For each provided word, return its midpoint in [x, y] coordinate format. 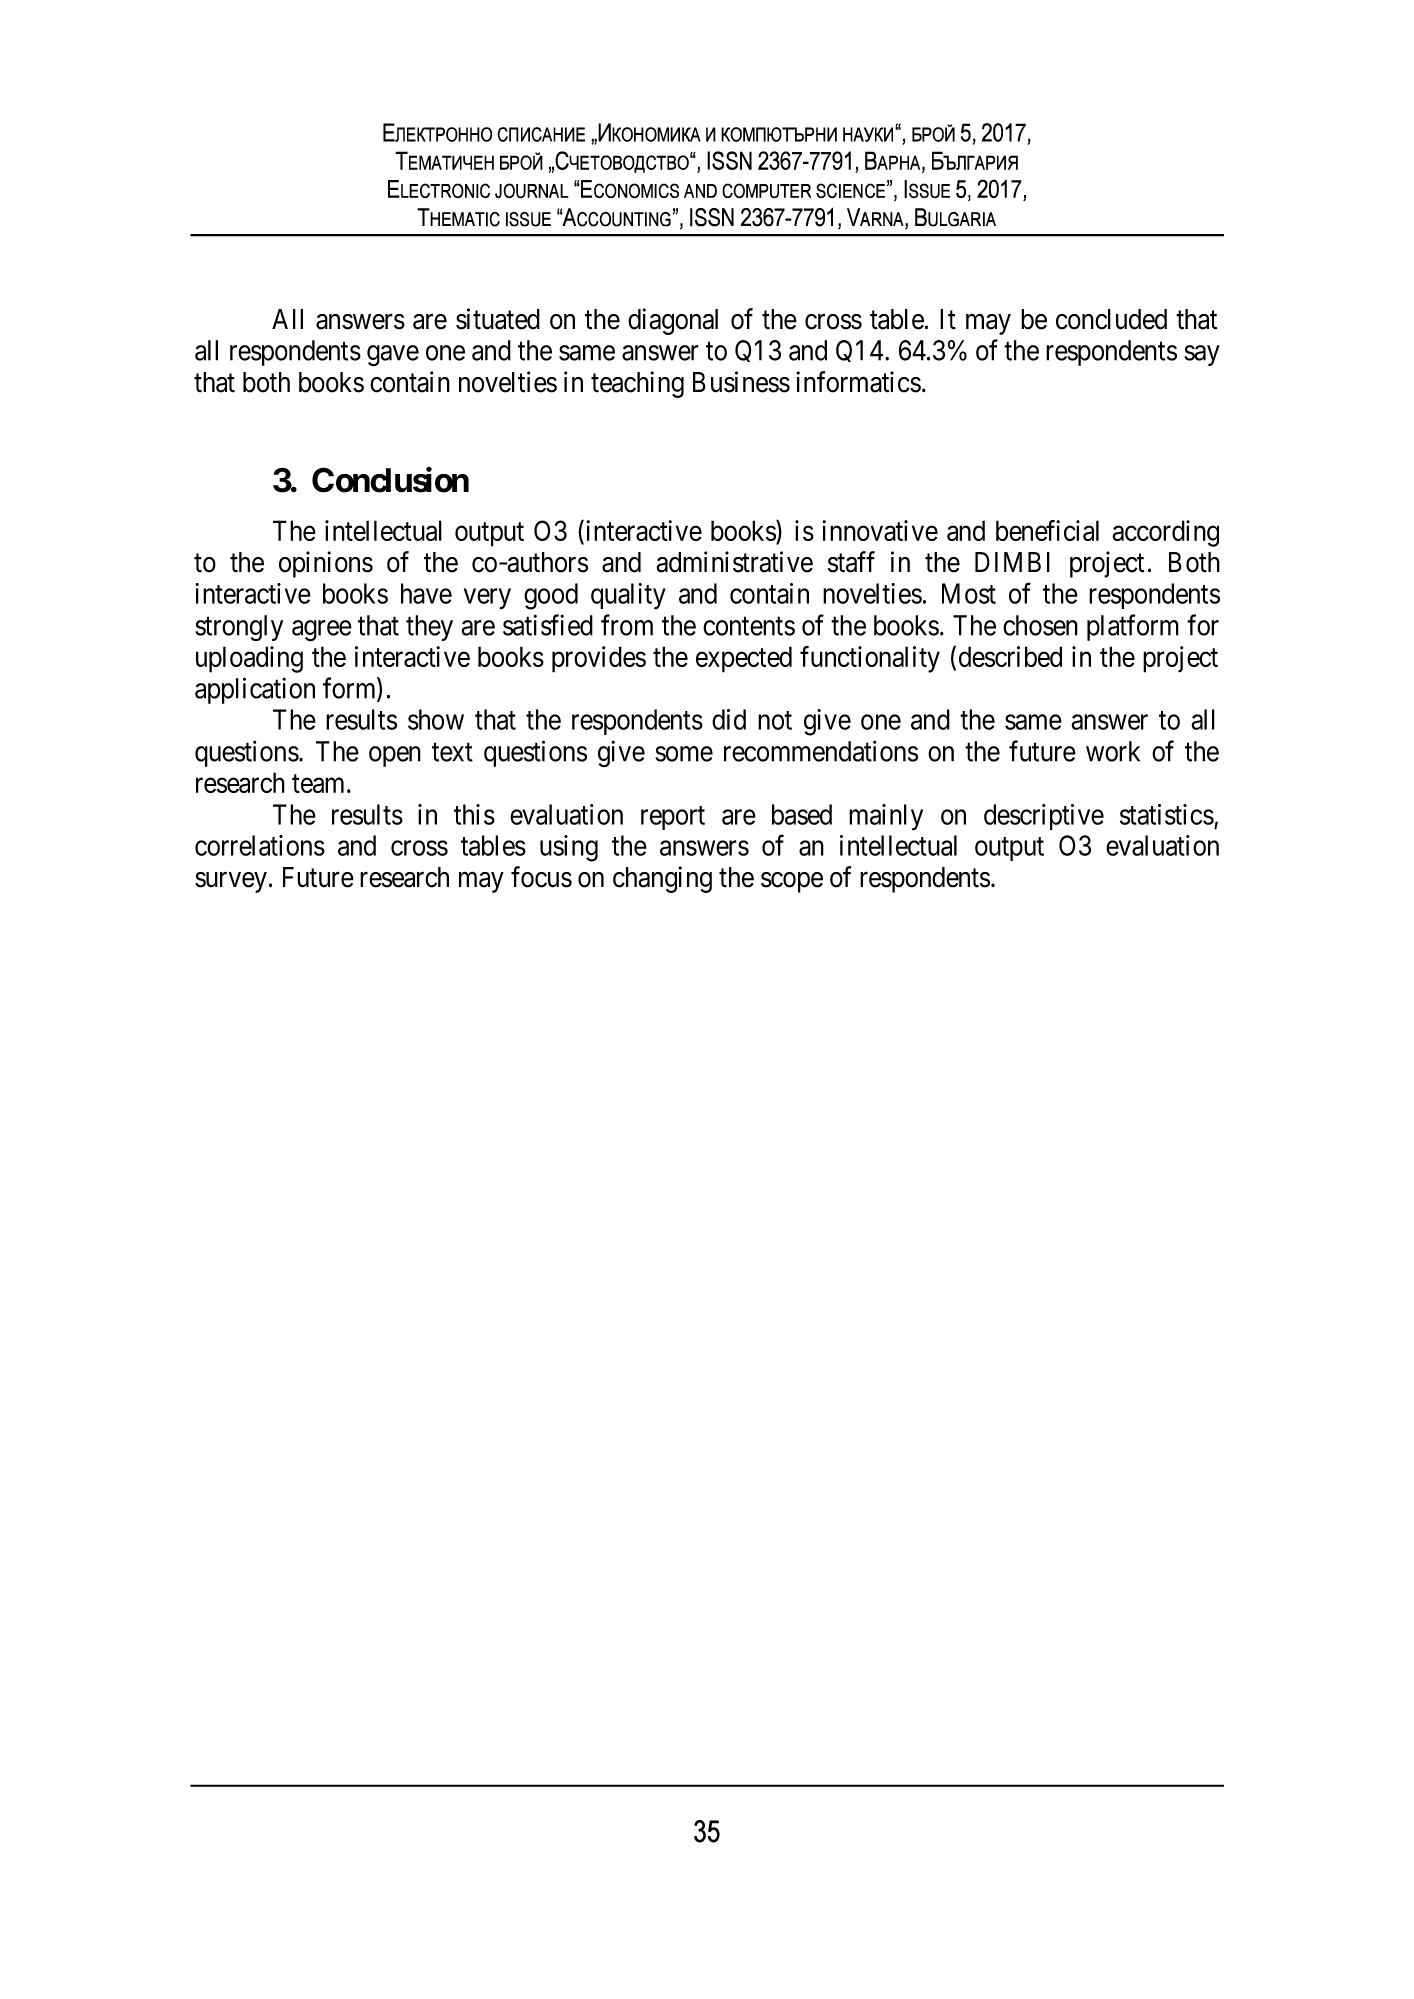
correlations [260, 845]
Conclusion [390, 480]
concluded [1111, 319]
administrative [734, 562]
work [1113, 751]
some [684, 754]
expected [744, 659]
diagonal [673, 321]
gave [393, 356]
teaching [637, 384]
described [1010, 656]
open [395, 756]
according [1165, 533]
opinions [326, 564]
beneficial [1047, 530]
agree [322, 631]
